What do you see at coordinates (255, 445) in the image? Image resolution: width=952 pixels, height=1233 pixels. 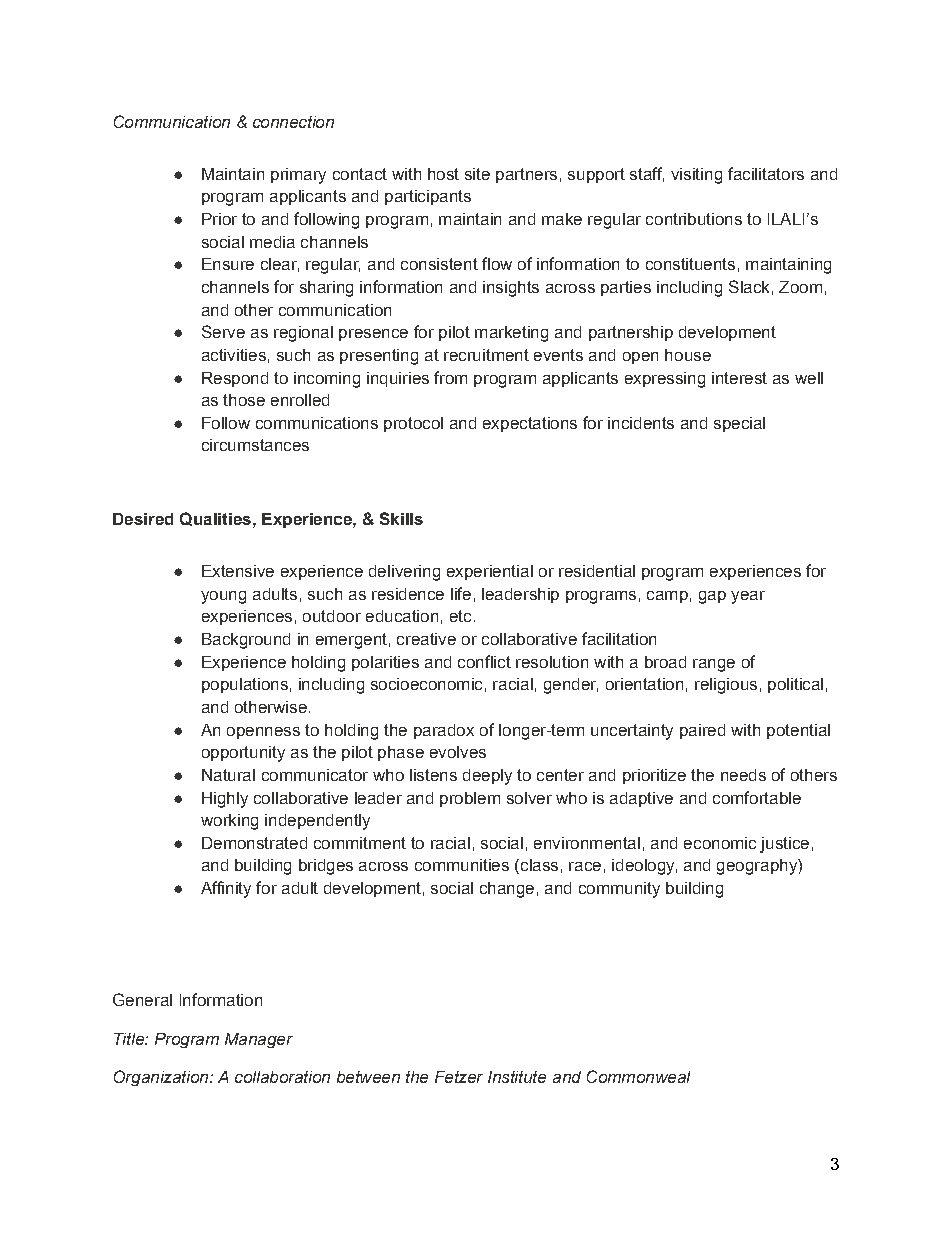 I see `circumstances` at bounding box center [255, 445].
